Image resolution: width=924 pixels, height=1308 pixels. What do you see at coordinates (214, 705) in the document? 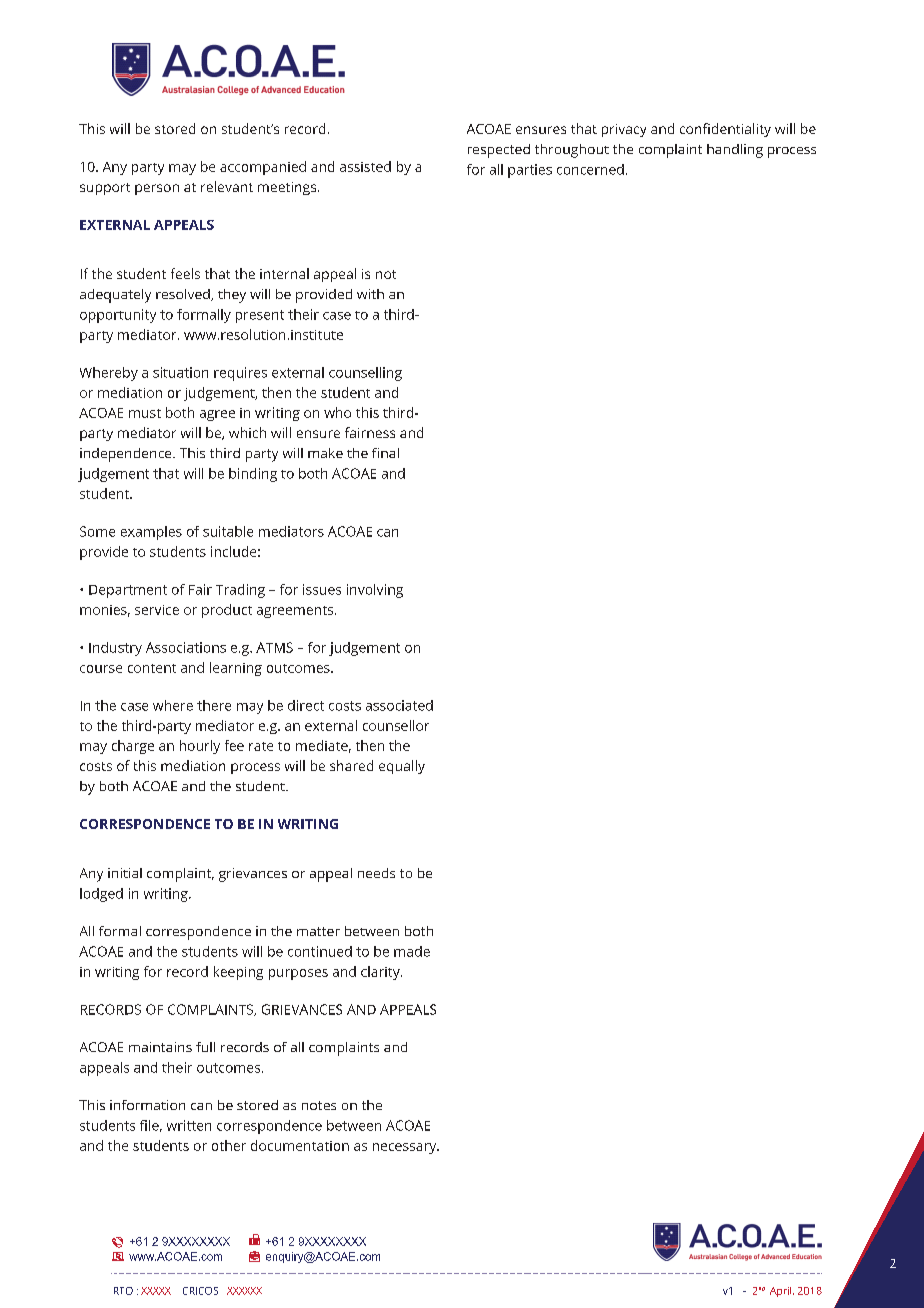
I see `there` at bounding box center [214, 705].
